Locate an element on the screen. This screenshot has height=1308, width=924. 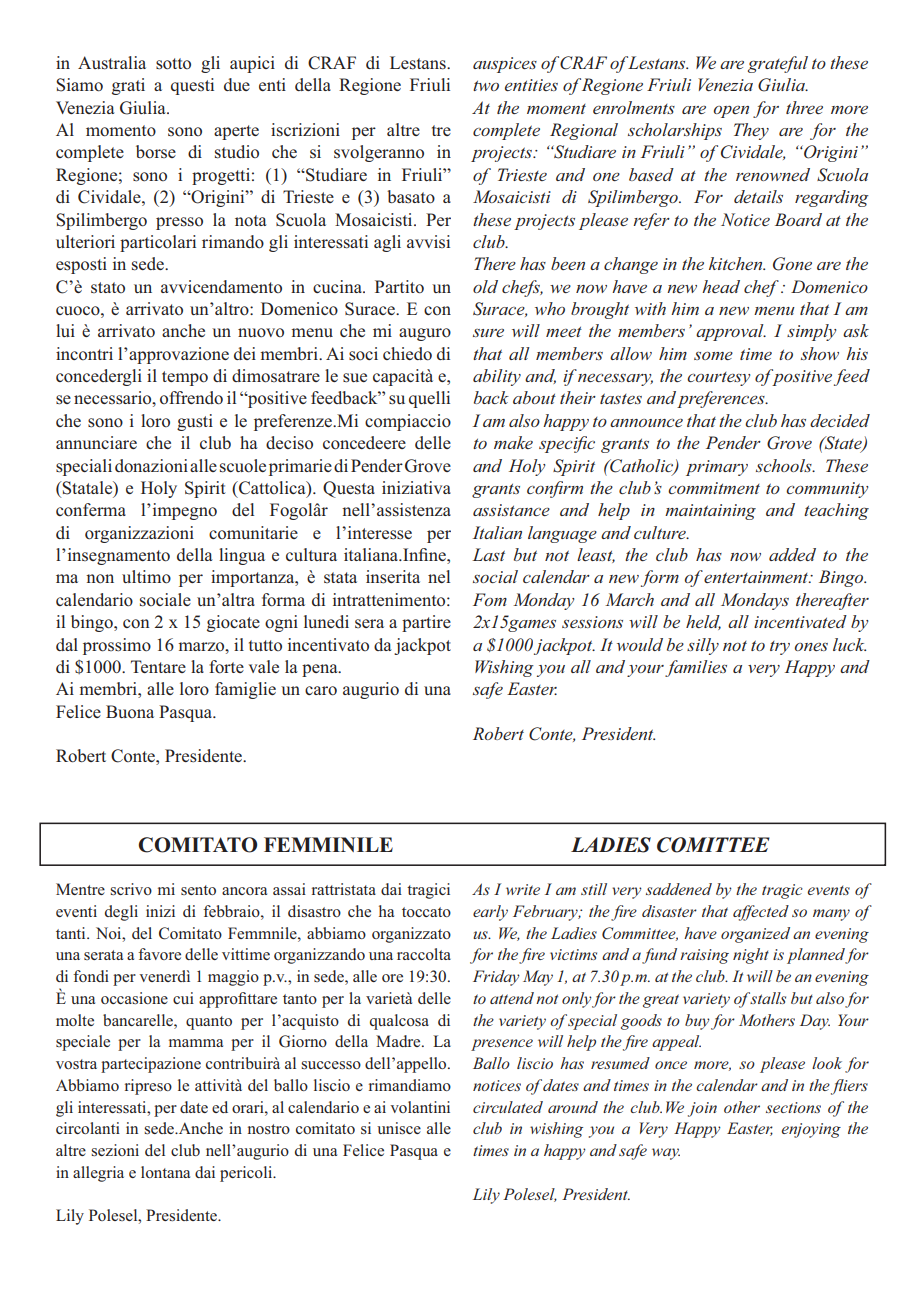
lui is located at coordinates (65, 330).
